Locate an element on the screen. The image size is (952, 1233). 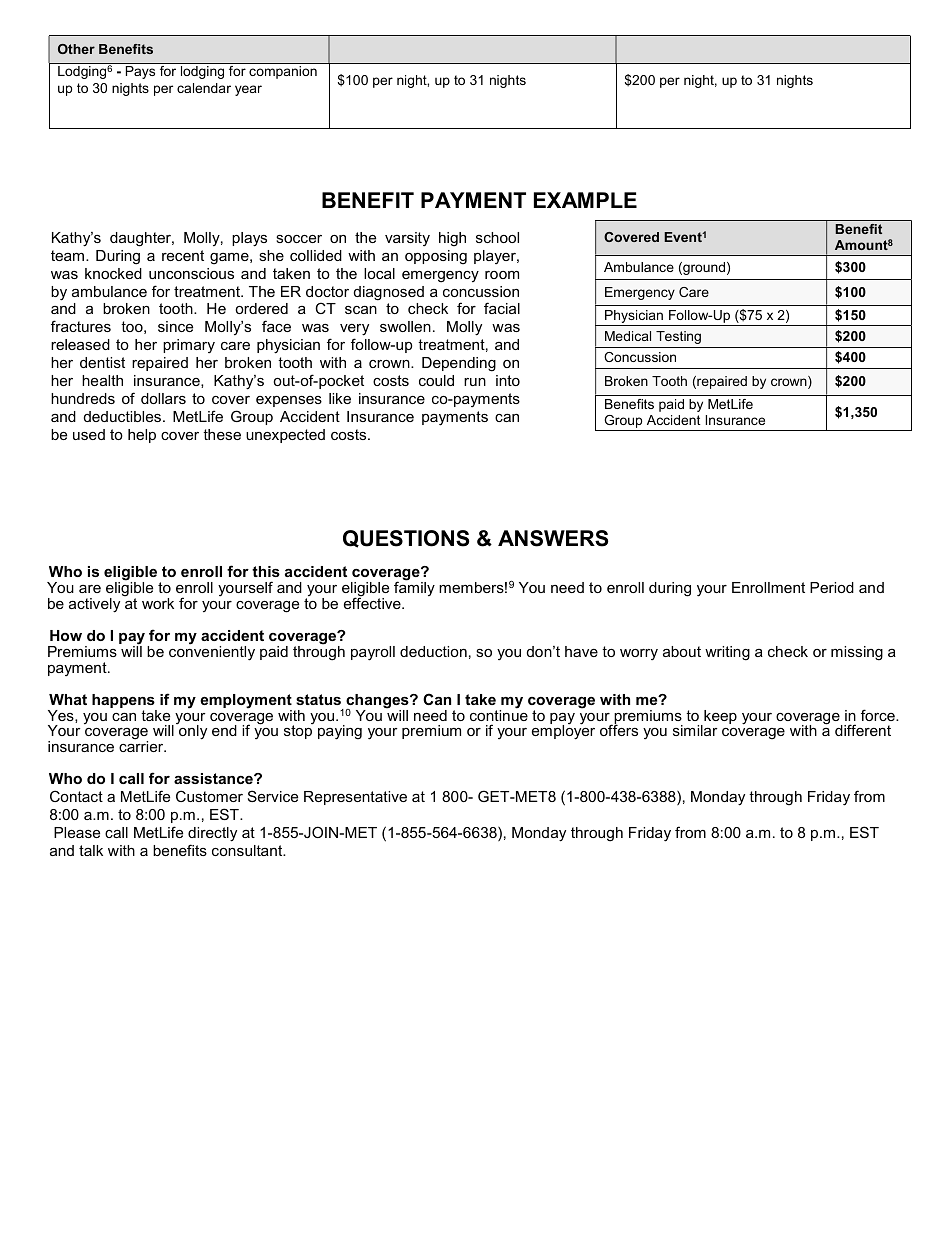
year is located at coordinates (248, 90).
